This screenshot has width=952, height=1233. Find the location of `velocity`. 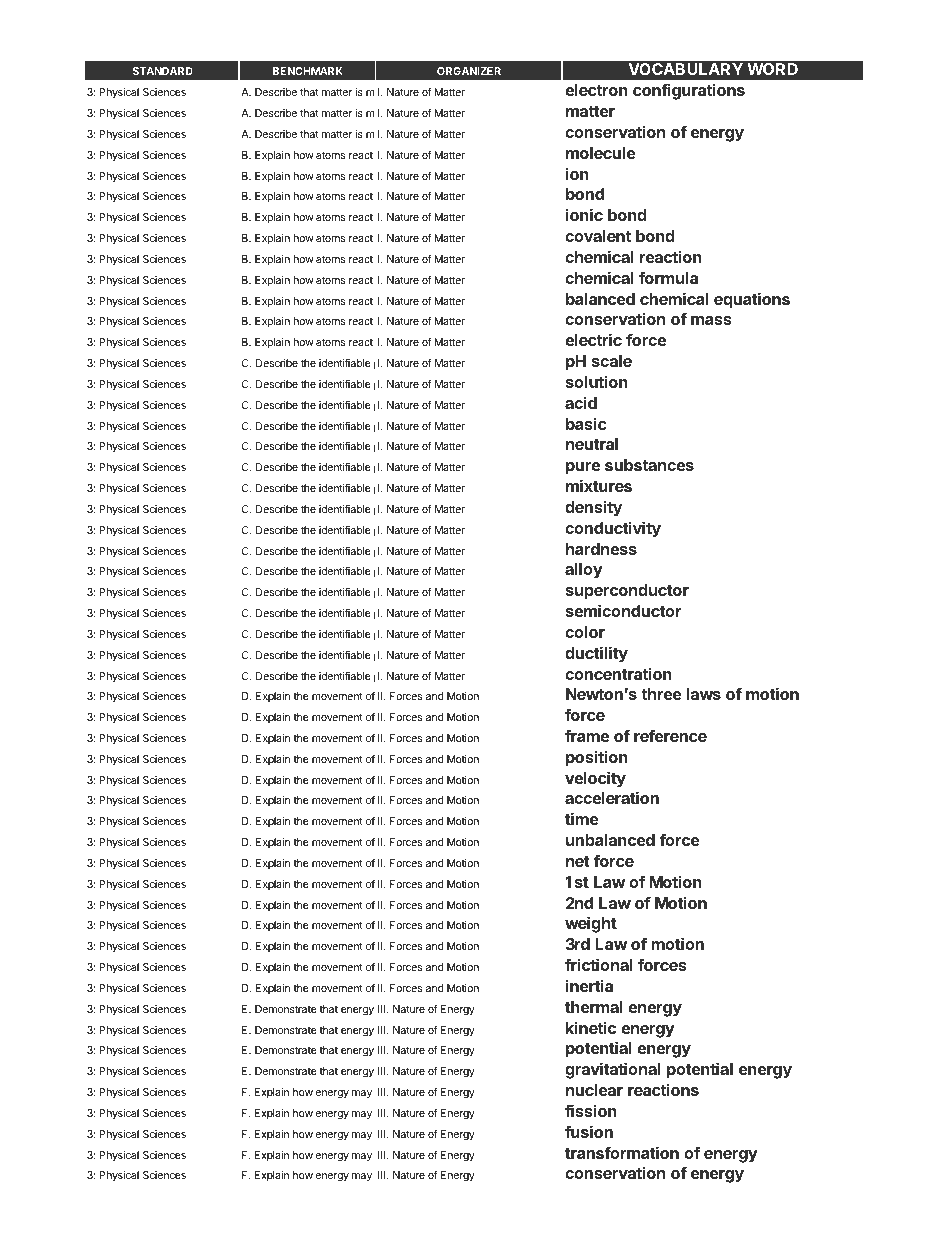

velocity is located at coordinates (595, 780).
